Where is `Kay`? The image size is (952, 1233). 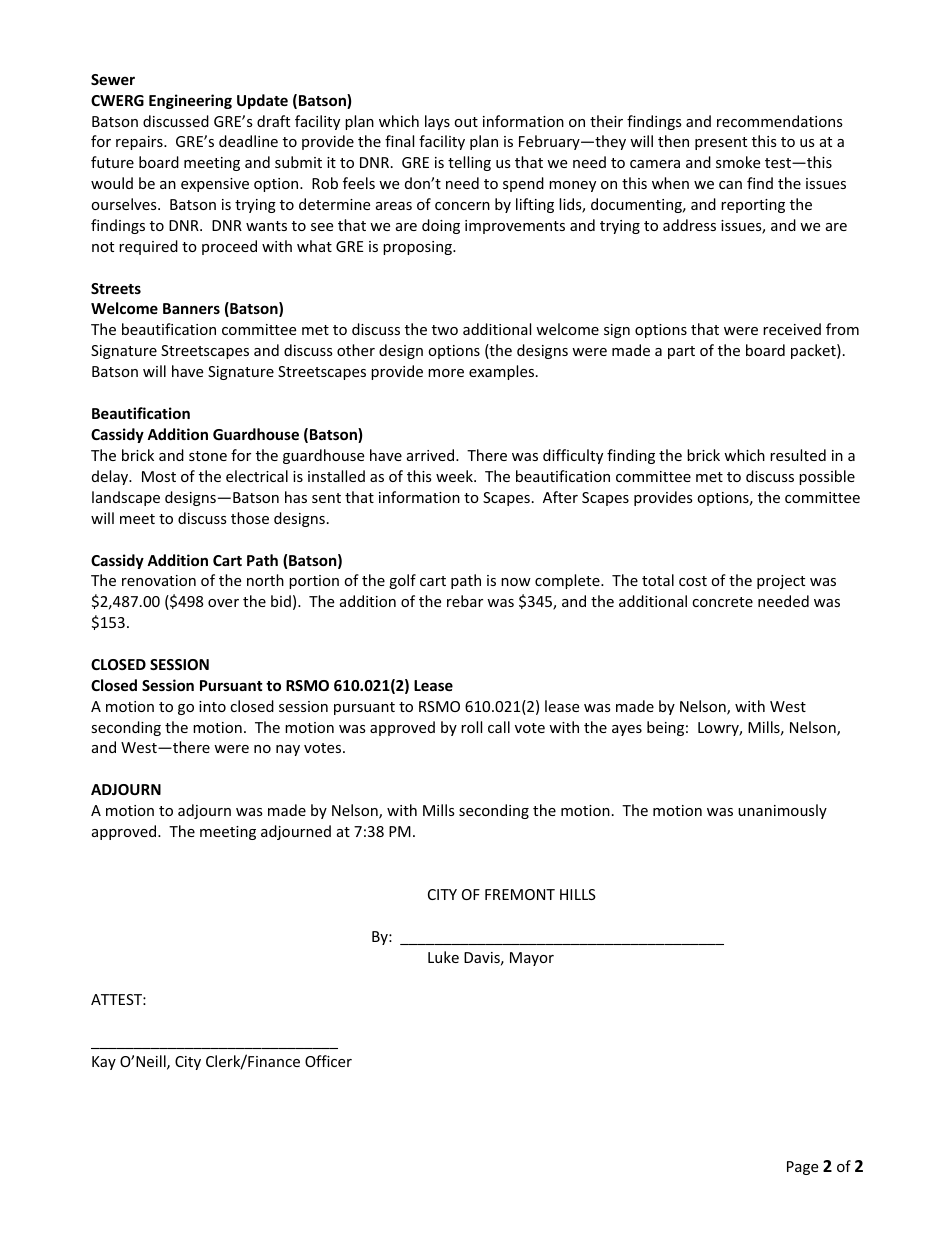 Kay is located at coordinates (104, 1063).
